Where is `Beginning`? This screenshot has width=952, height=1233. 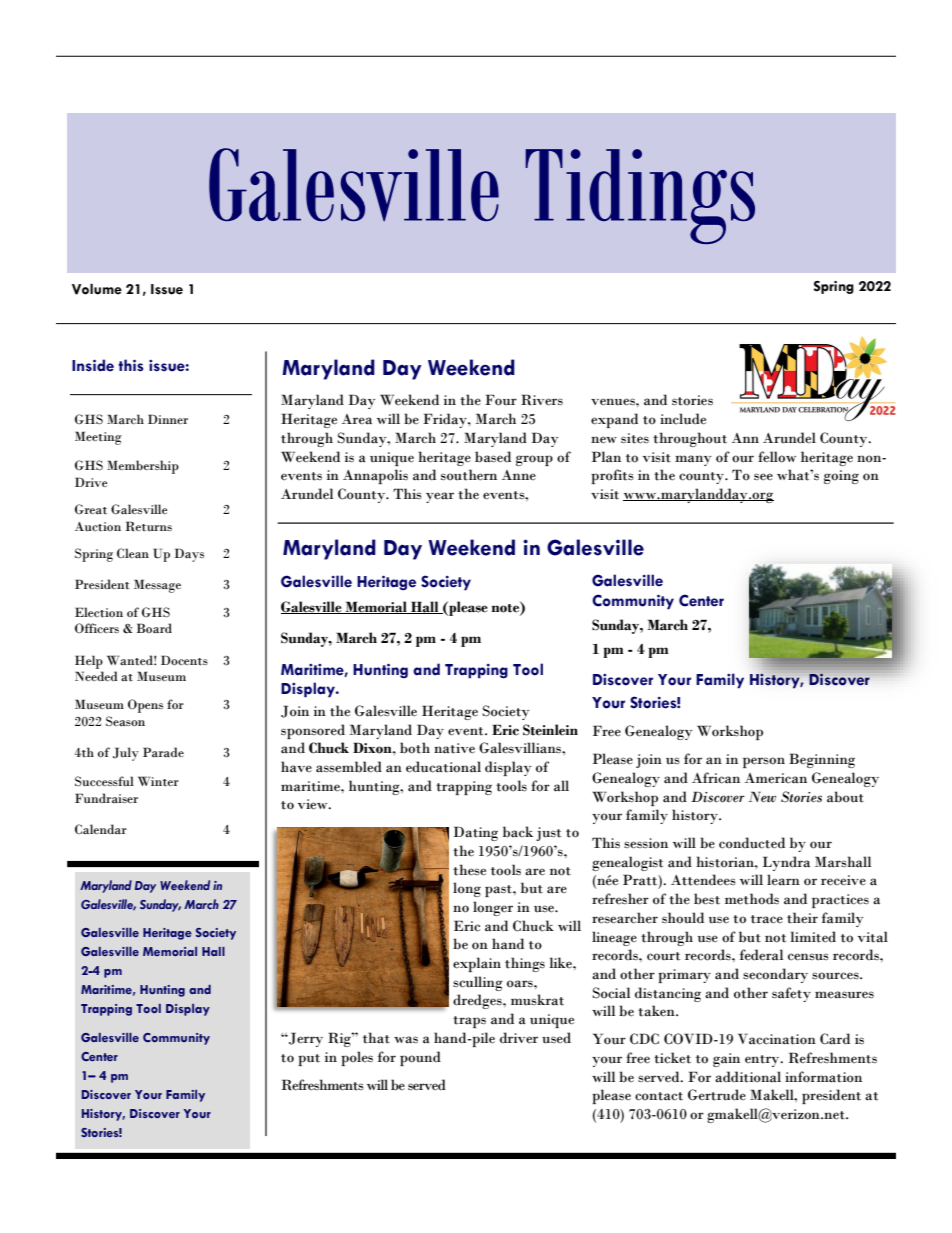
Beginning is located at coordinates (822, 760).
